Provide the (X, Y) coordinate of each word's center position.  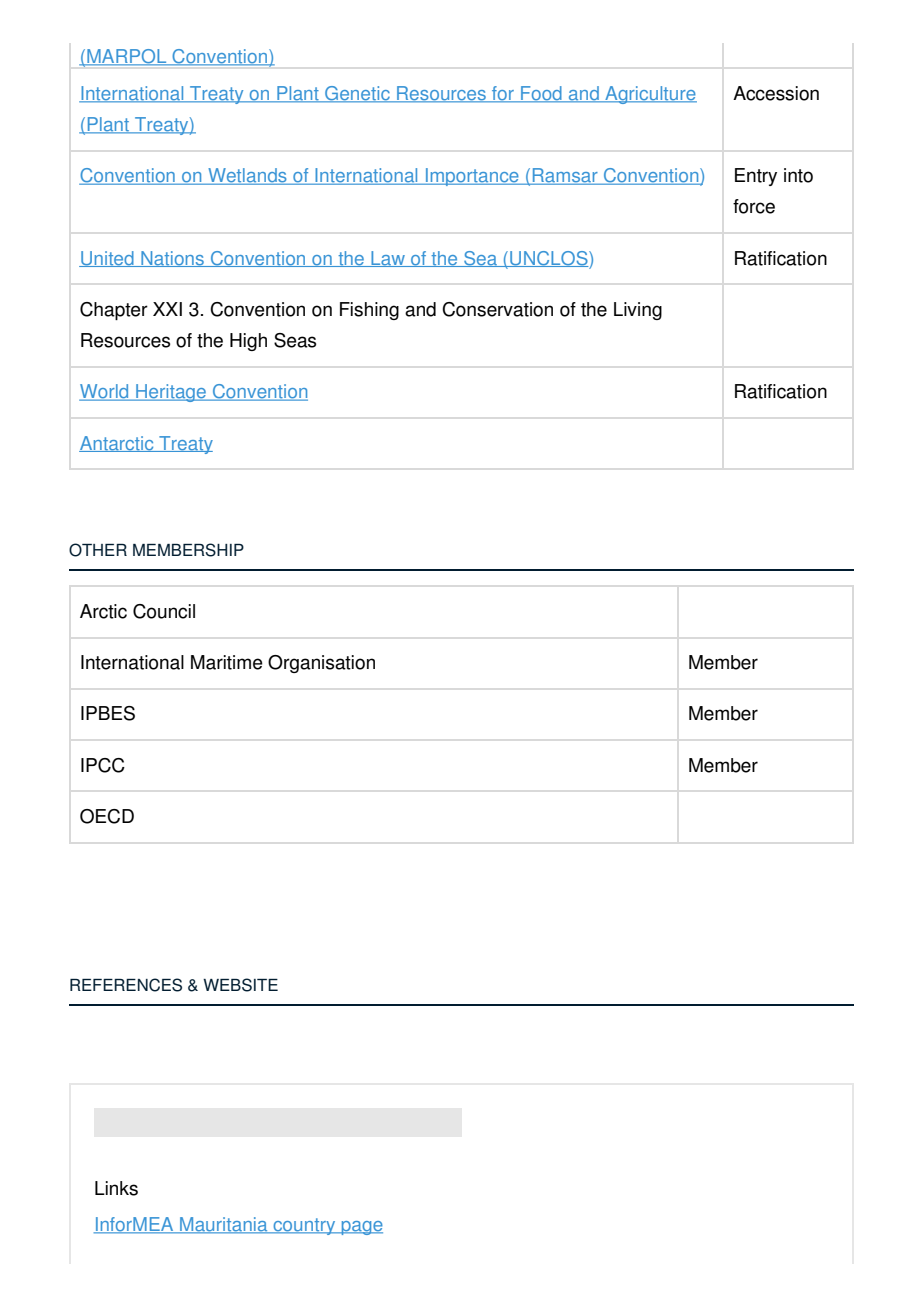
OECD (107, 816)
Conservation (497, 309)
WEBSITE (240, 985)
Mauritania (224, 1225)
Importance (472, 177)
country (304, 1226)
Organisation (321, 664)
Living (638, 311)
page (361, 1228)
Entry (756, 177)
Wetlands (247, 176)
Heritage (171, 393)
